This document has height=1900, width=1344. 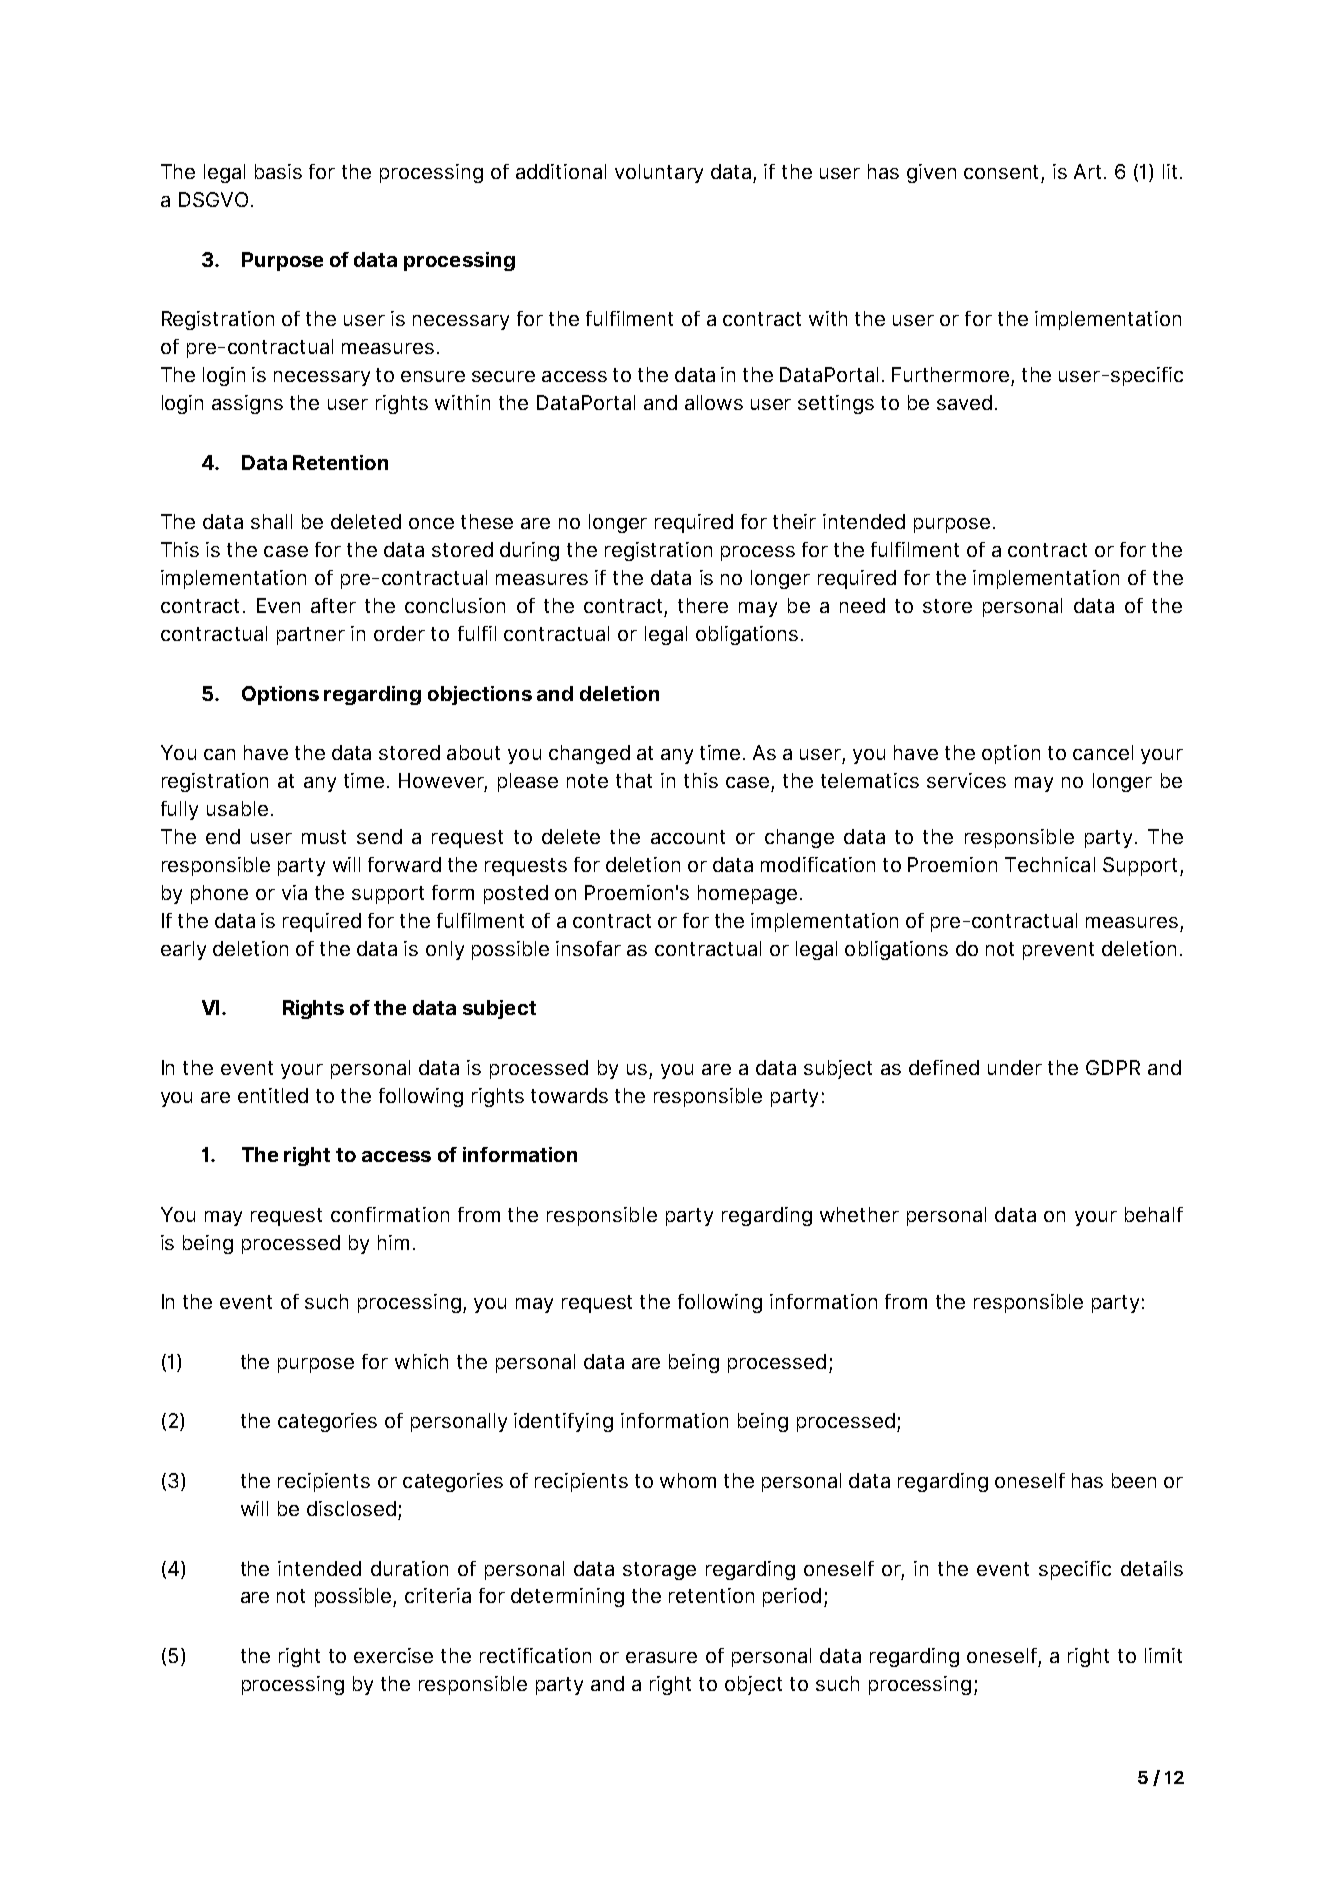 I want to click on partner, so click(x=311, y=636).
